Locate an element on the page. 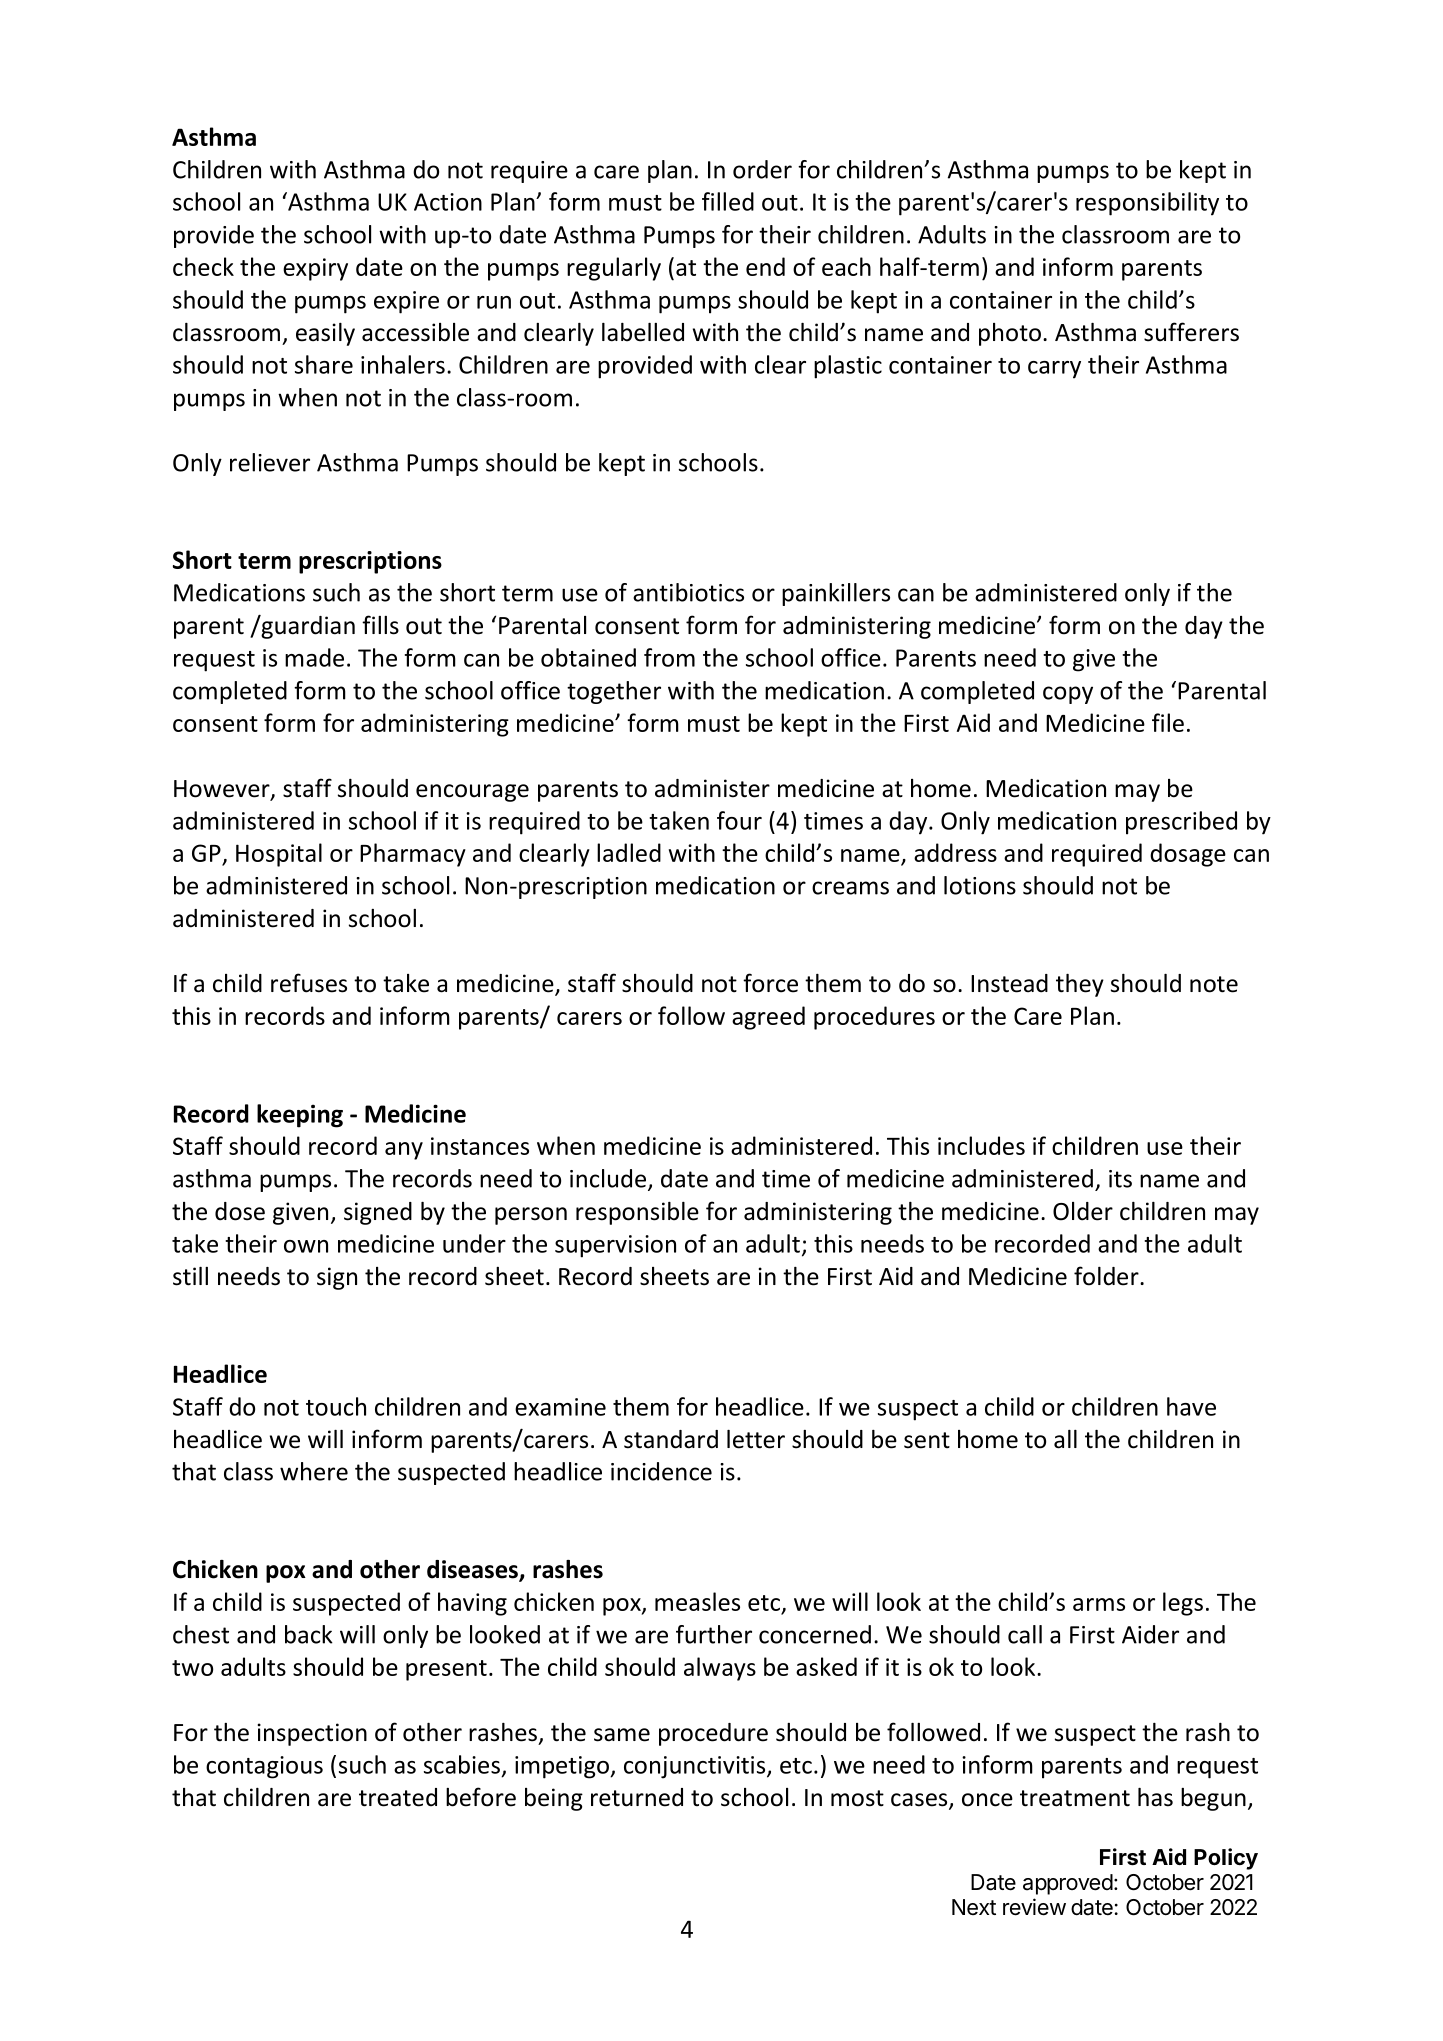 The height and width of the document is (2041, 1443). expiry is located at coordinates (315, 269).
